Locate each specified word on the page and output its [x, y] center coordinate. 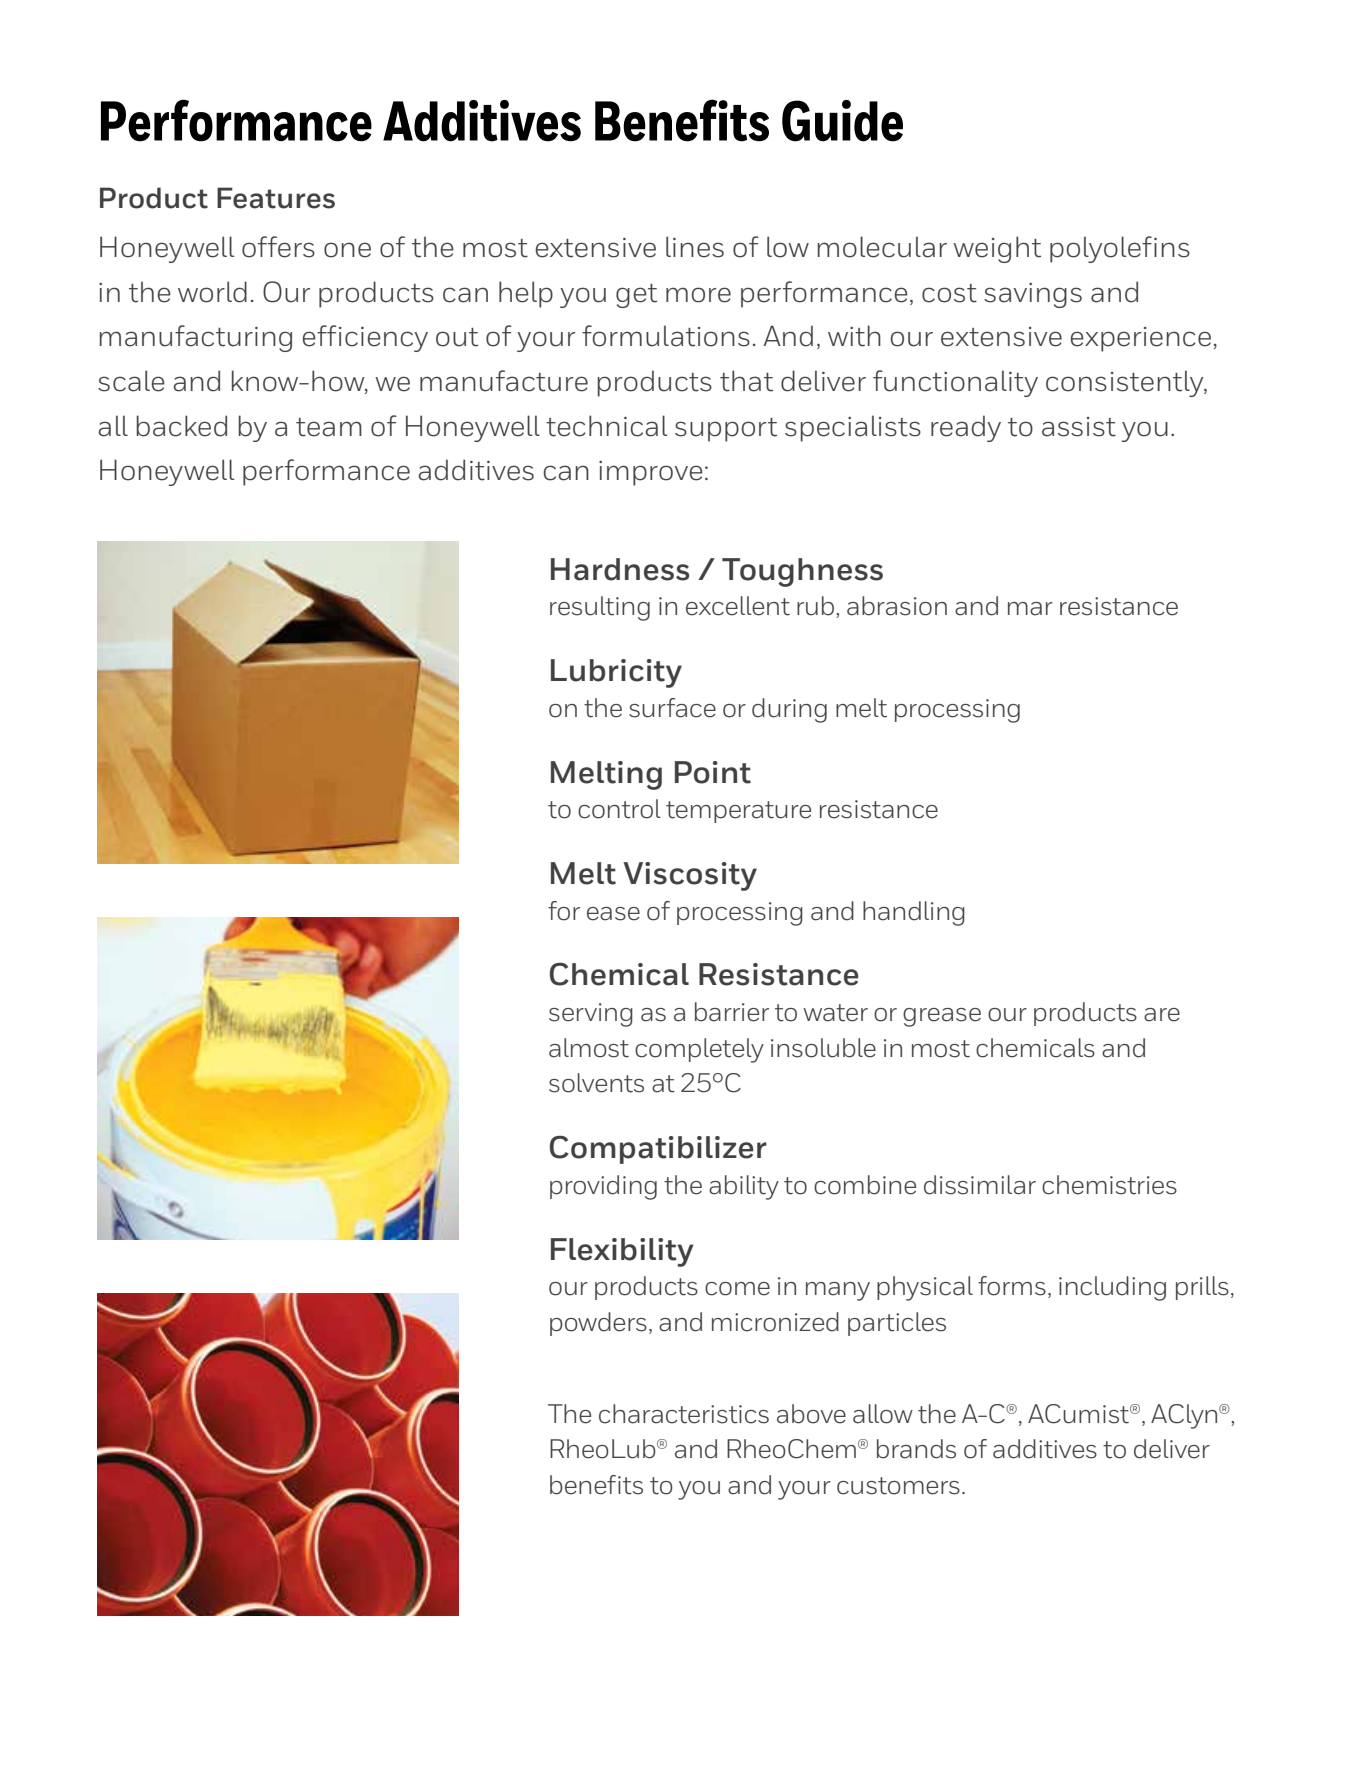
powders [598, 1324]
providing [603, 1187]
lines [695, 247]
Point [713, 772]
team [329, 427]
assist [1079, 427]
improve [651, 473]
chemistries [1109, 1185]
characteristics [684, 1414]
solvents [596, 1083]
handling [914, 913]
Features [276, 198]
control [619, 809]
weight [997, 249]
